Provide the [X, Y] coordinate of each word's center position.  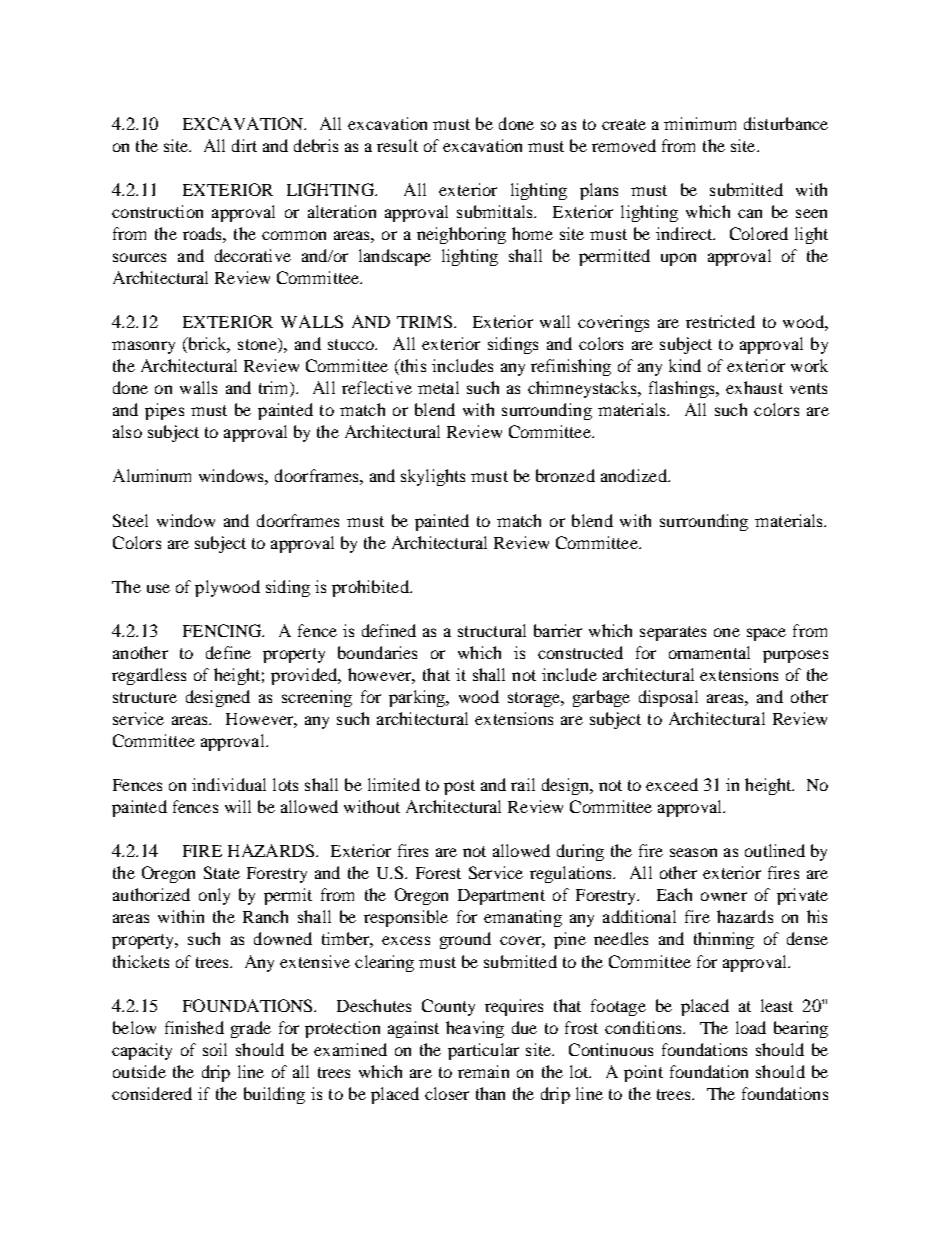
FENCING [223, 630]
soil [215, 1049]
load [751, 1027]
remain [483, 1071]
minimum [700, 123]
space [766, 634]
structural [492, 630]
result [397, 145]
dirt [244, 145]
